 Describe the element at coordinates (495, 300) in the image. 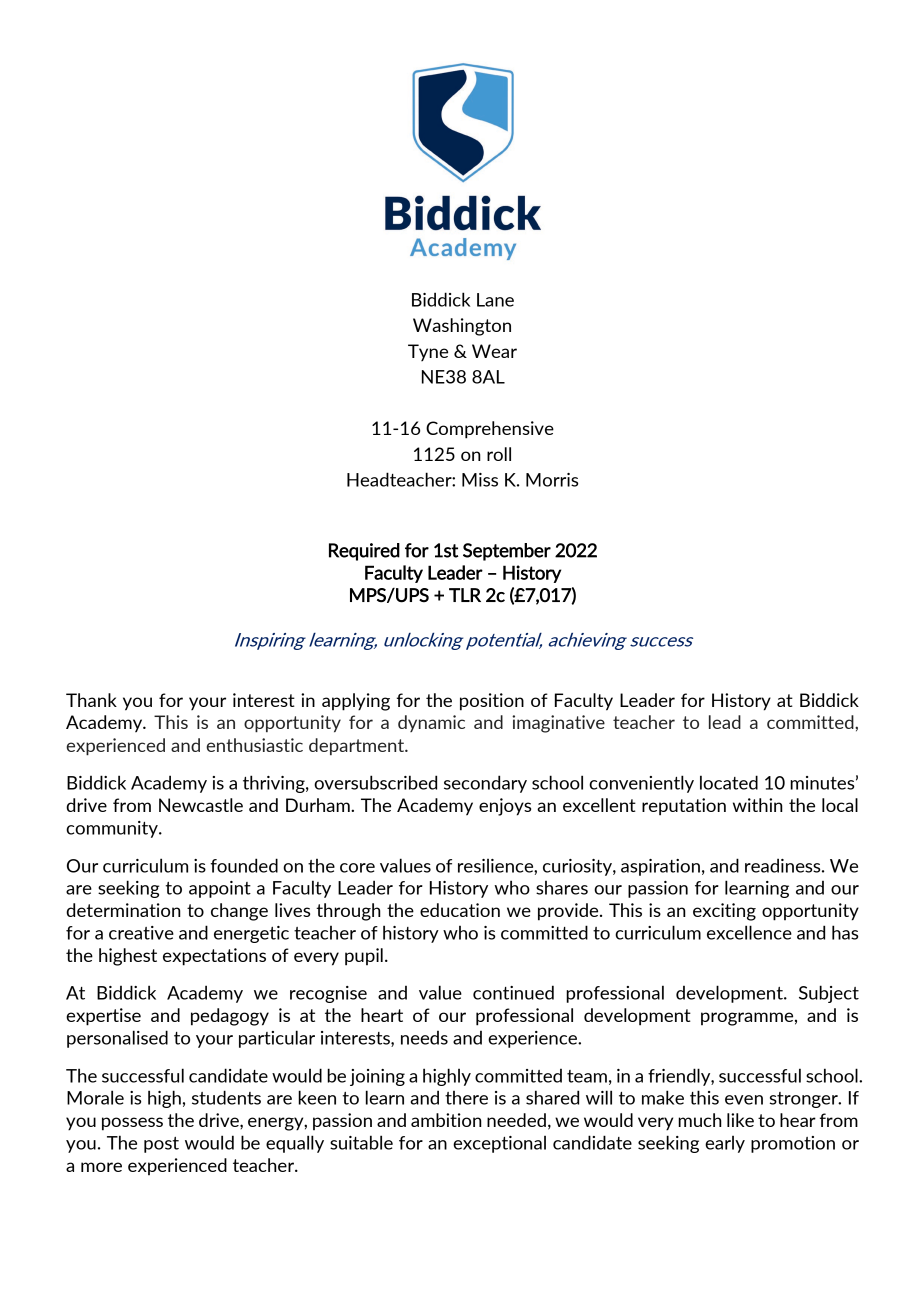

I see `Lane` at that location.
